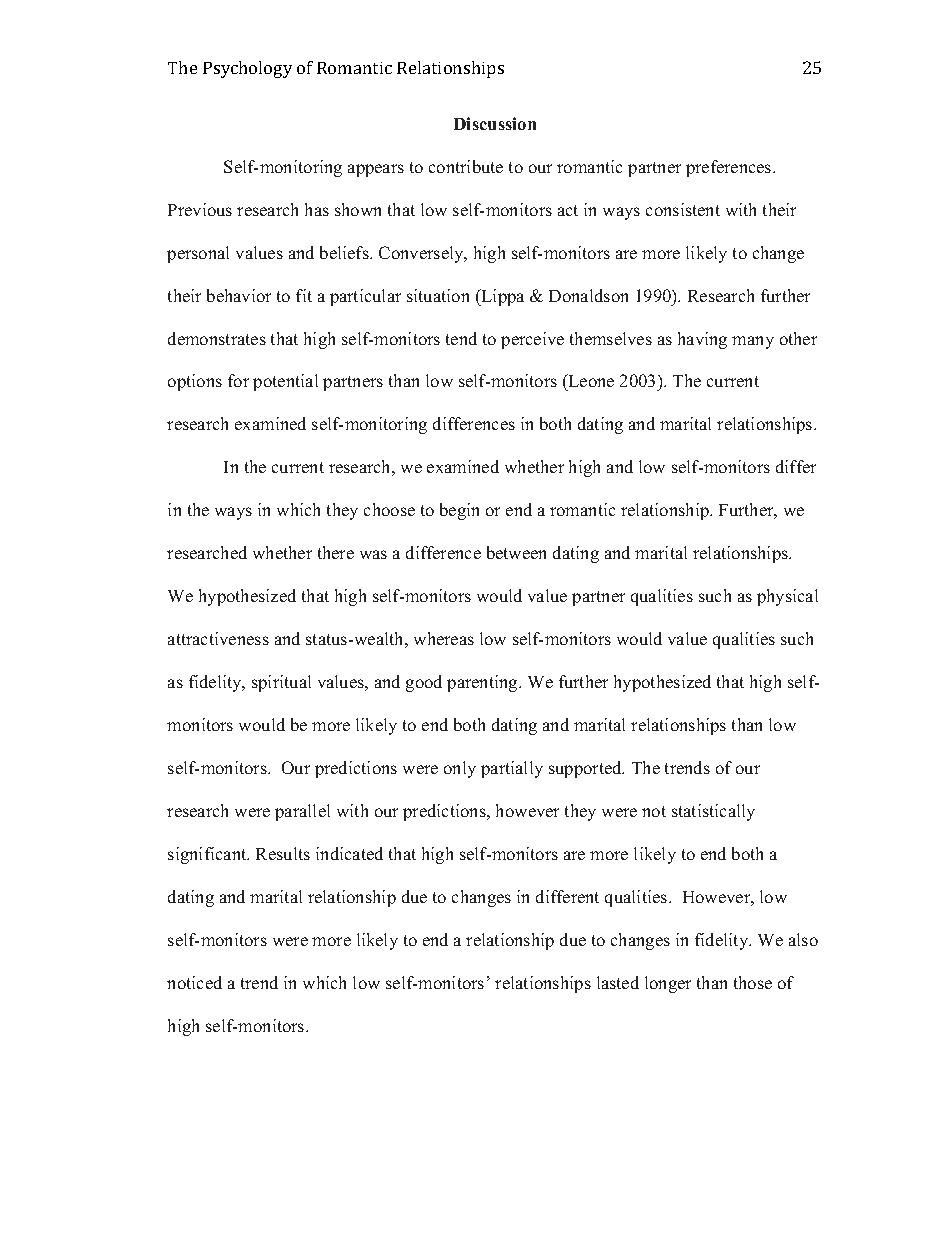 This screenshot has height=1233, width=952. Describe the element at coordinates (317, 209) in the screenshot. I see `has` at that location.
